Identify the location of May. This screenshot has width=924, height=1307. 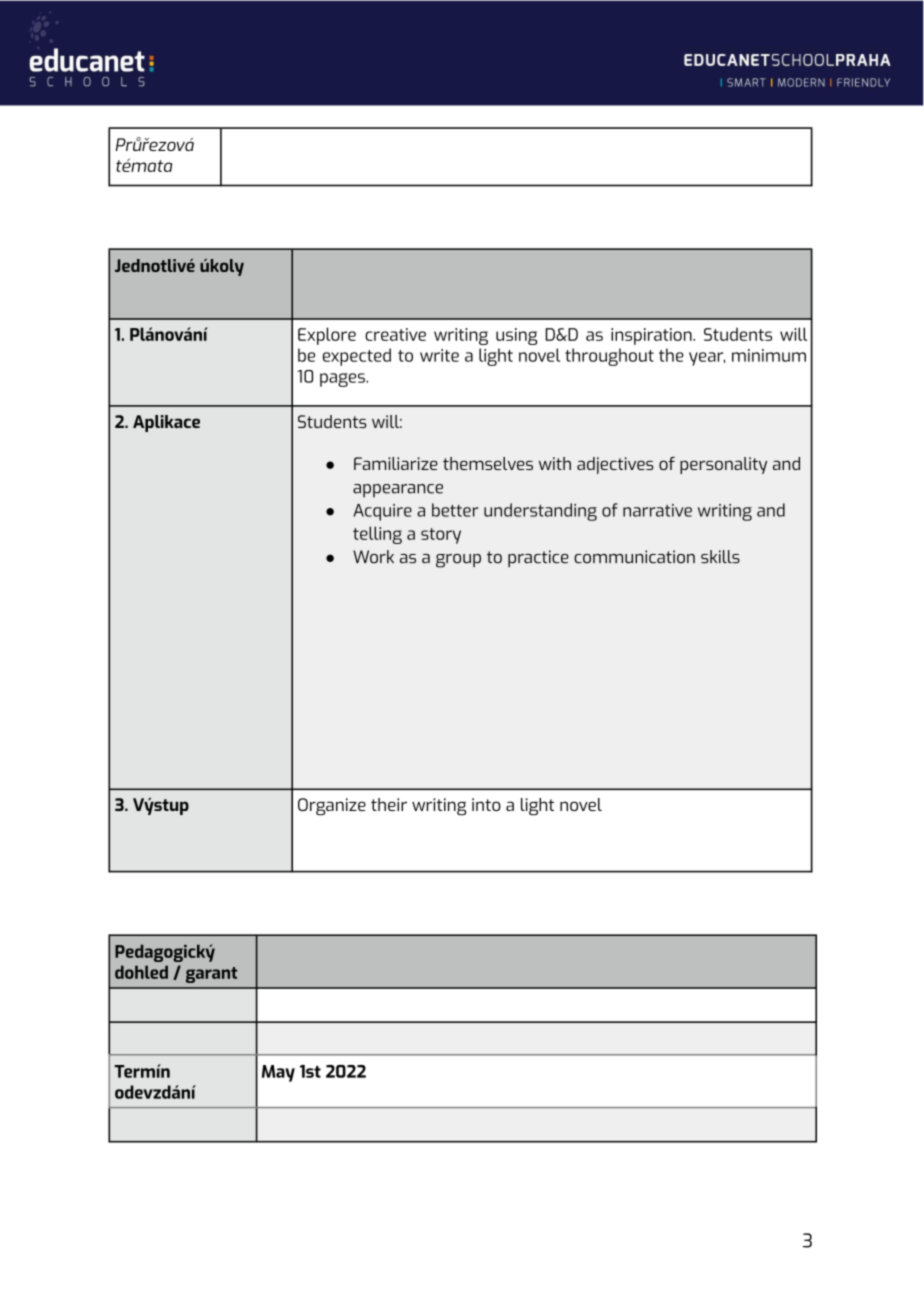
(278, 1073).
